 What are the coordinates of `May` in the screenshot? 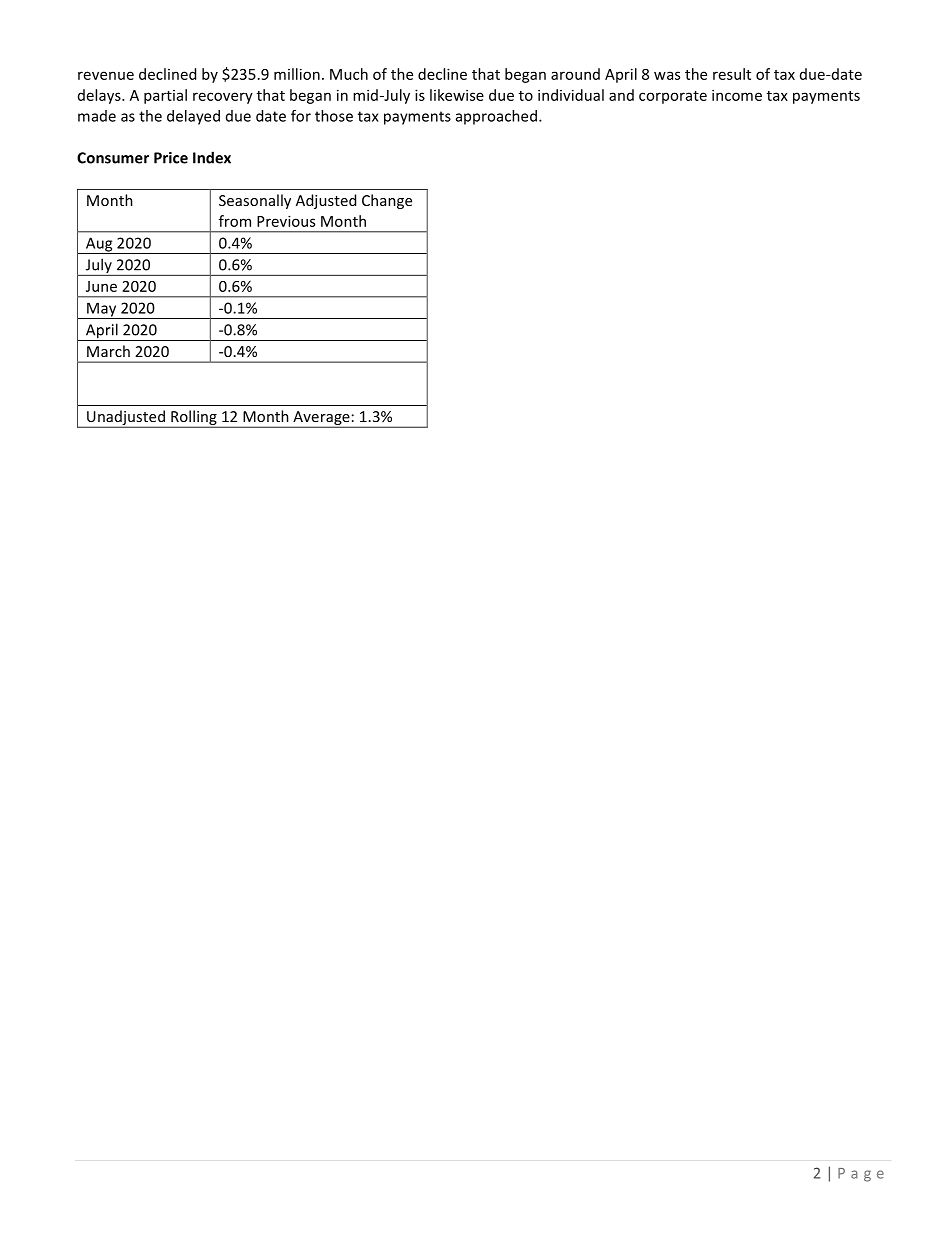 It's located at (102, 310).
